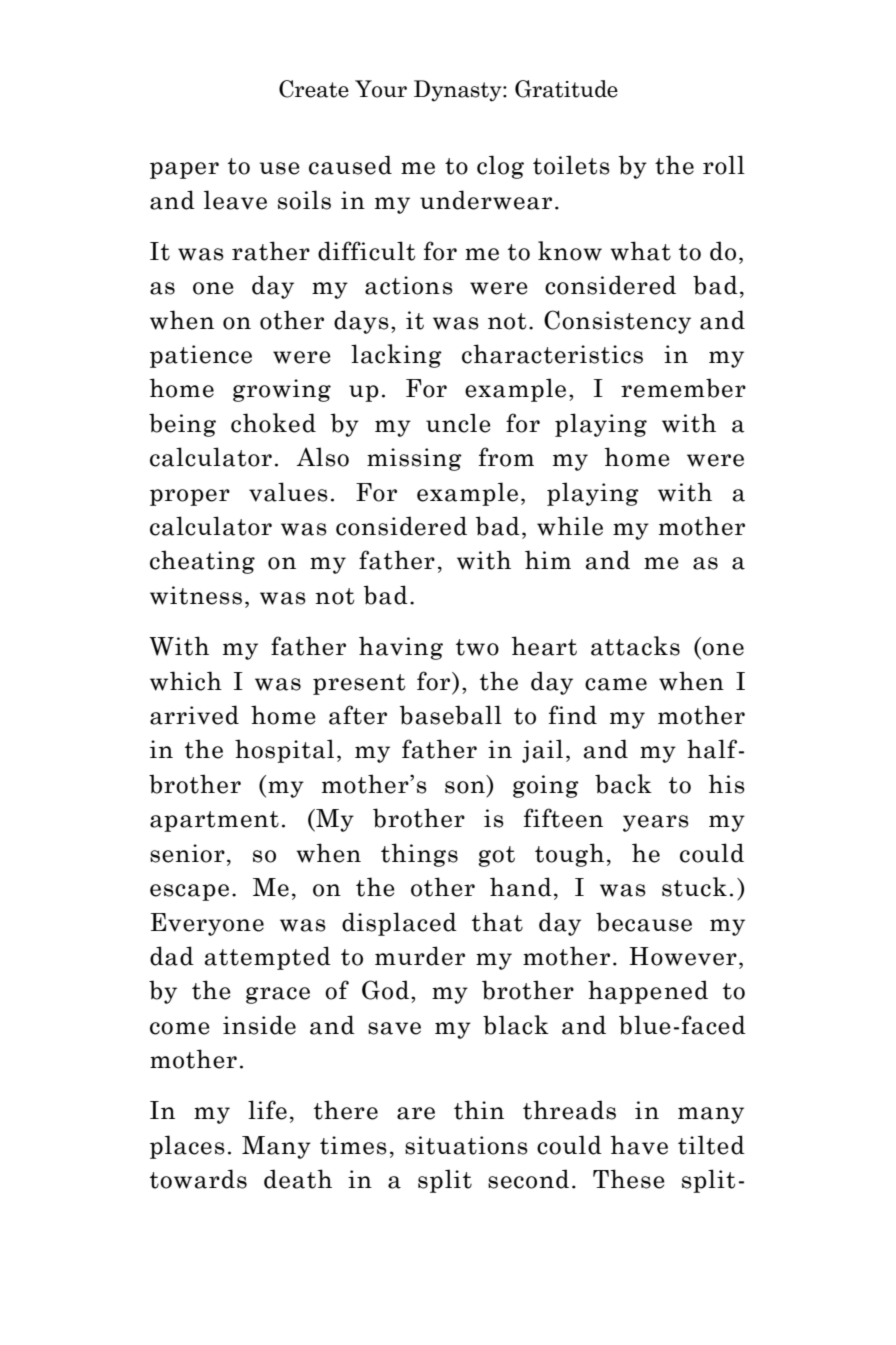  Describe the element at coordinates (459, 91) in the page. I see `Dynasty` at that location.
